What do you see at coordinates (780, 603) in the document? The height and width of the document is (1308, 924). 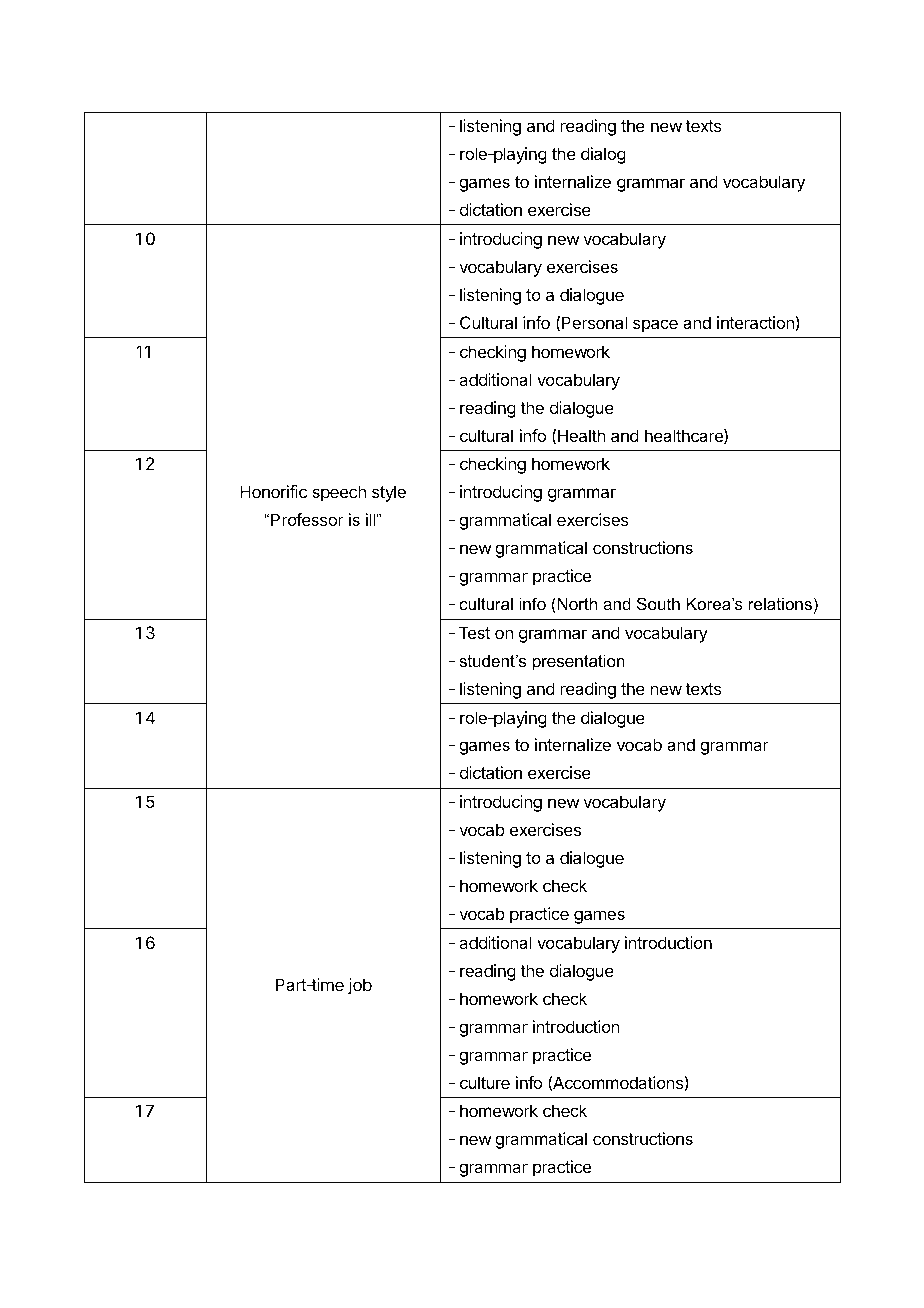 I see `relations` at bounding box center [780, 603].
